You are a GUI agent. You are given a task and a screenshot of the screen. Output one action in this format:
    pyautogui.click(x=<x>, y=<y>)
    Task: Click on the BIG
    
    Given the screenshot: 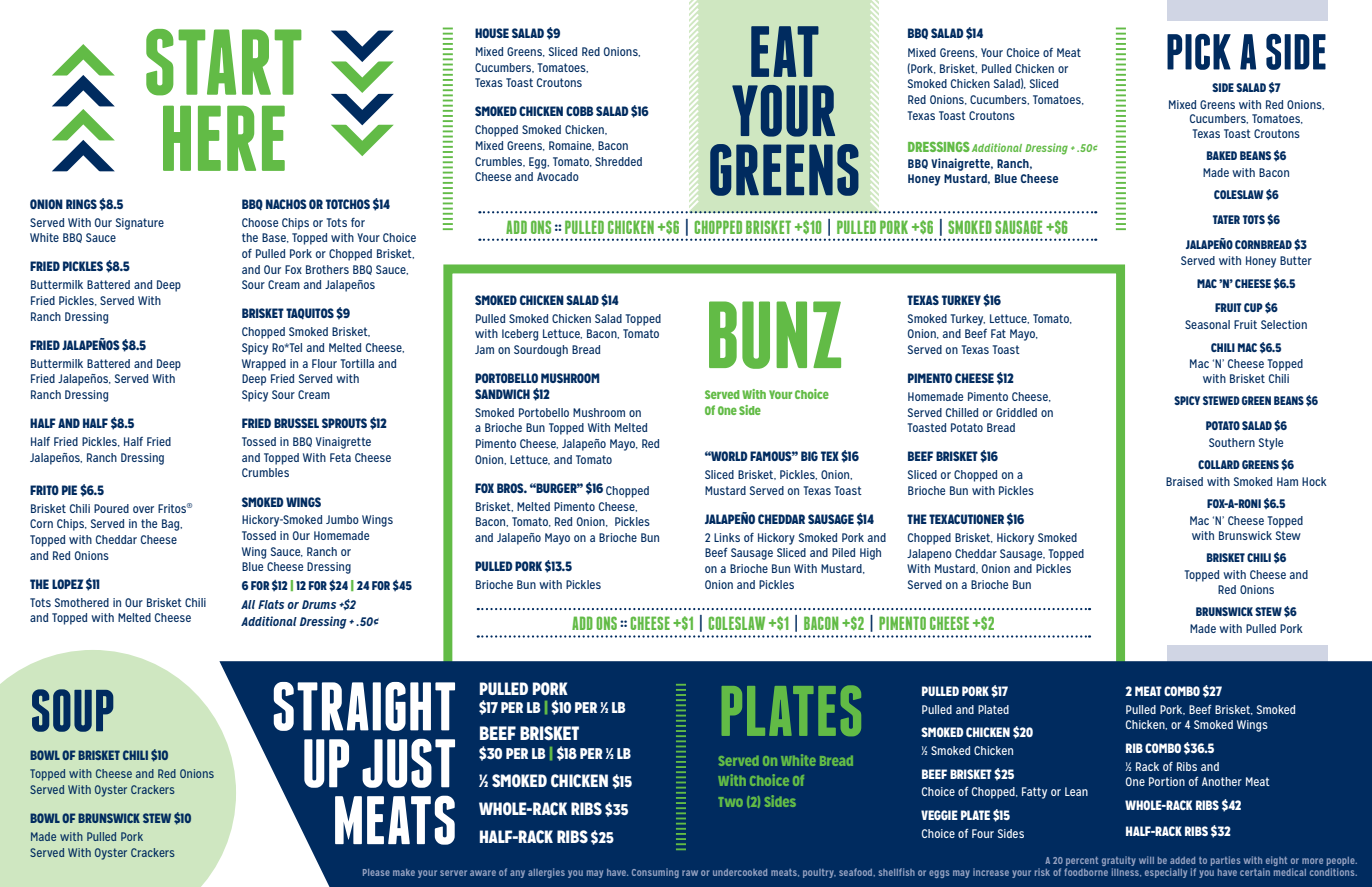 What is the action you would take?
    pyautogui.click(x=809, y=456)
